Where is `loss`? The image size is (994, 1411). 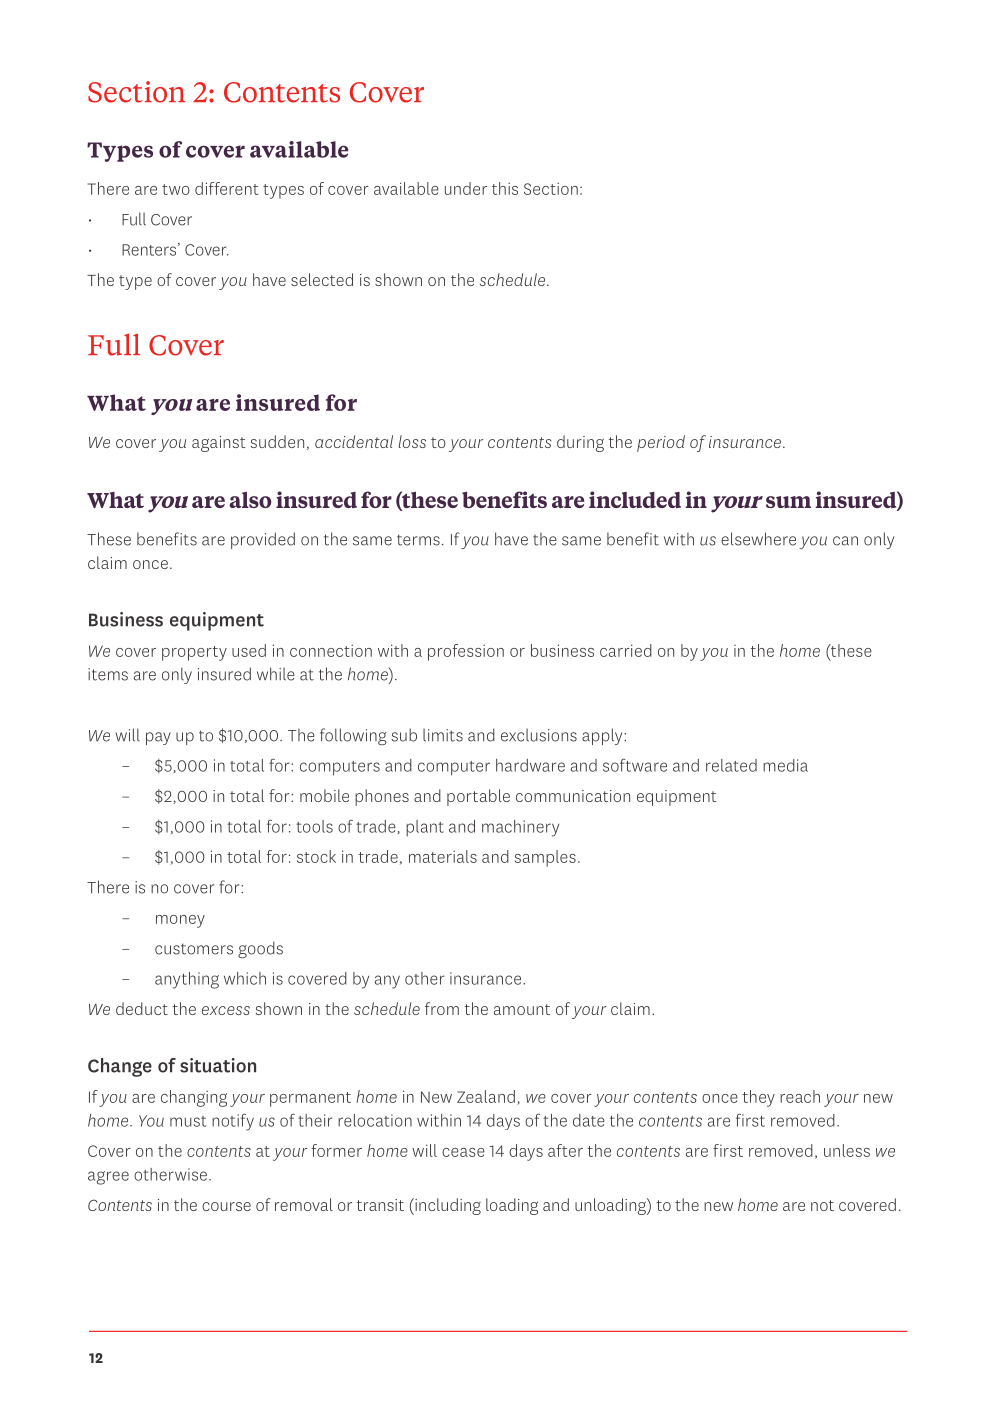
loss is located at coordinates (412, 441).
